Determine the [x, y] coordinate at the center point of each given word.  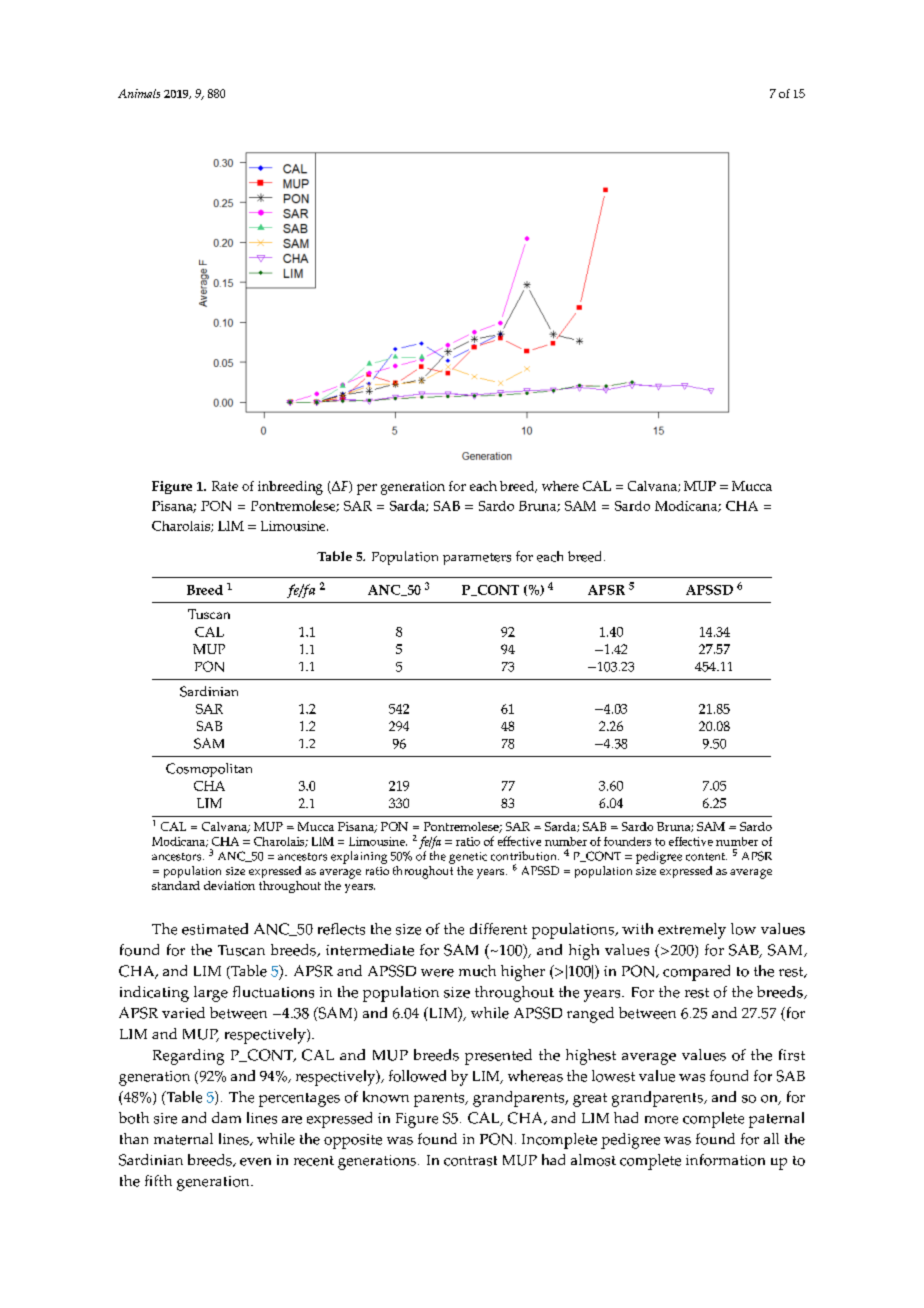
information [725, 1160]
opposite [353, 1141]
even [255, 1162]
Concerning [703, 586]
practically [374, 671]
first [792, 1055]
